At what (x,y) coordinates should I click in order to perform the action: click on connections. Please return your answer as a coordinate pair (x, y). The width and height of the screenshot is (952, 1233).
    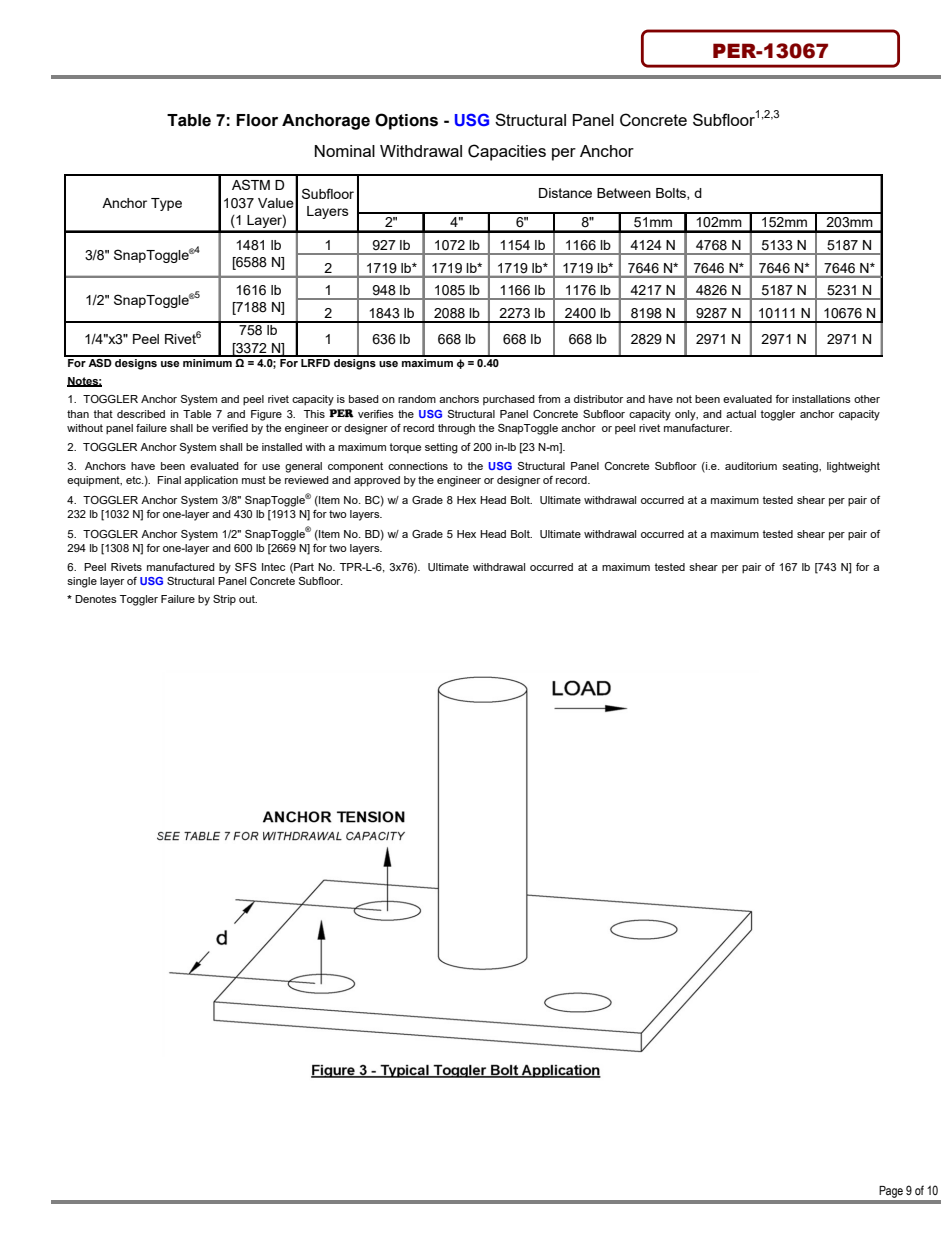
    Looking at the image, I should click on (418, 466).
